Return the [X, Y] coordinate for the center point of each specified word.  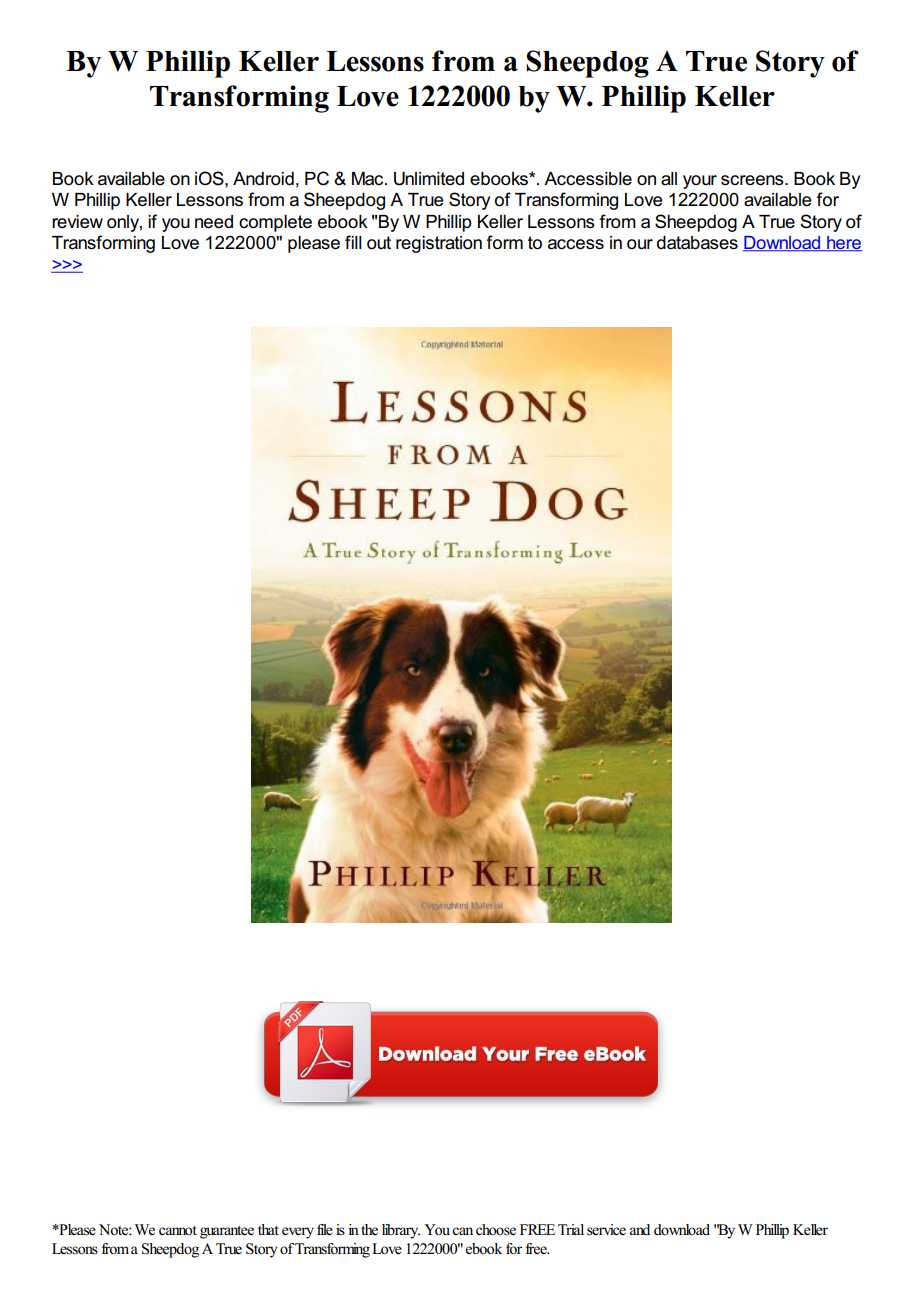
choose [496, 1230]
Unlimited [429, 179]
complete [275, 223]
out [379, 243]
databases [697, 243]
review [77, 222]
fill [353, 242]
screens [753, 180]
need [214, 222]
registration [439, 244]
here [843, 244]
